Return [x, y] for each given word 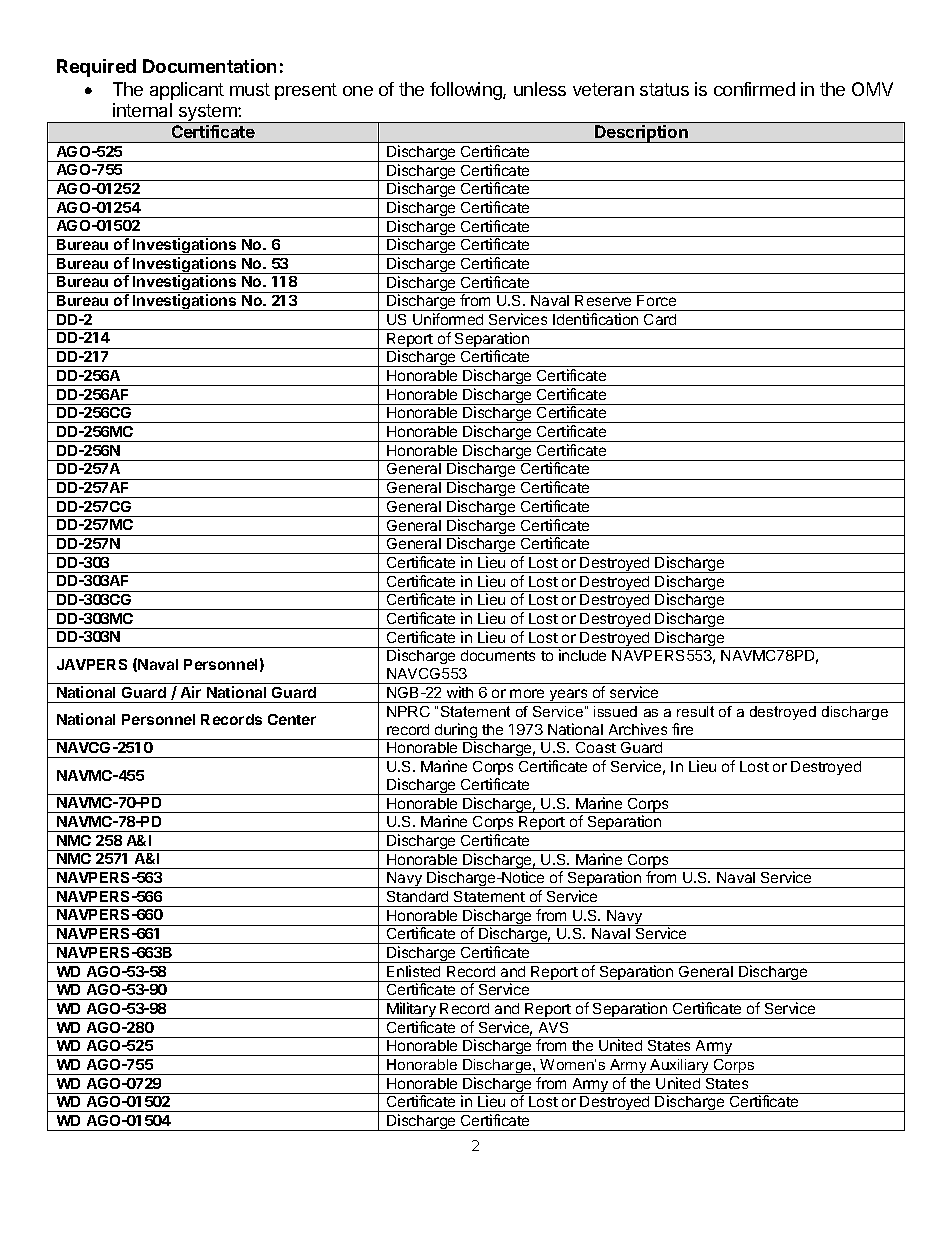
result [695, 711]
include [582, 655]
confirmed [754, 89]
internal [142, 110]
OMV [872, 89]
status [664, 89]
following [467, 91]
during [456, 731]
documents [498, 655]
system [208, 113]
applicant [187, 91]
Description [641, 134]
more [527, 693]
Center [292, 719]
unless [540, 89]
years [569, 696]
